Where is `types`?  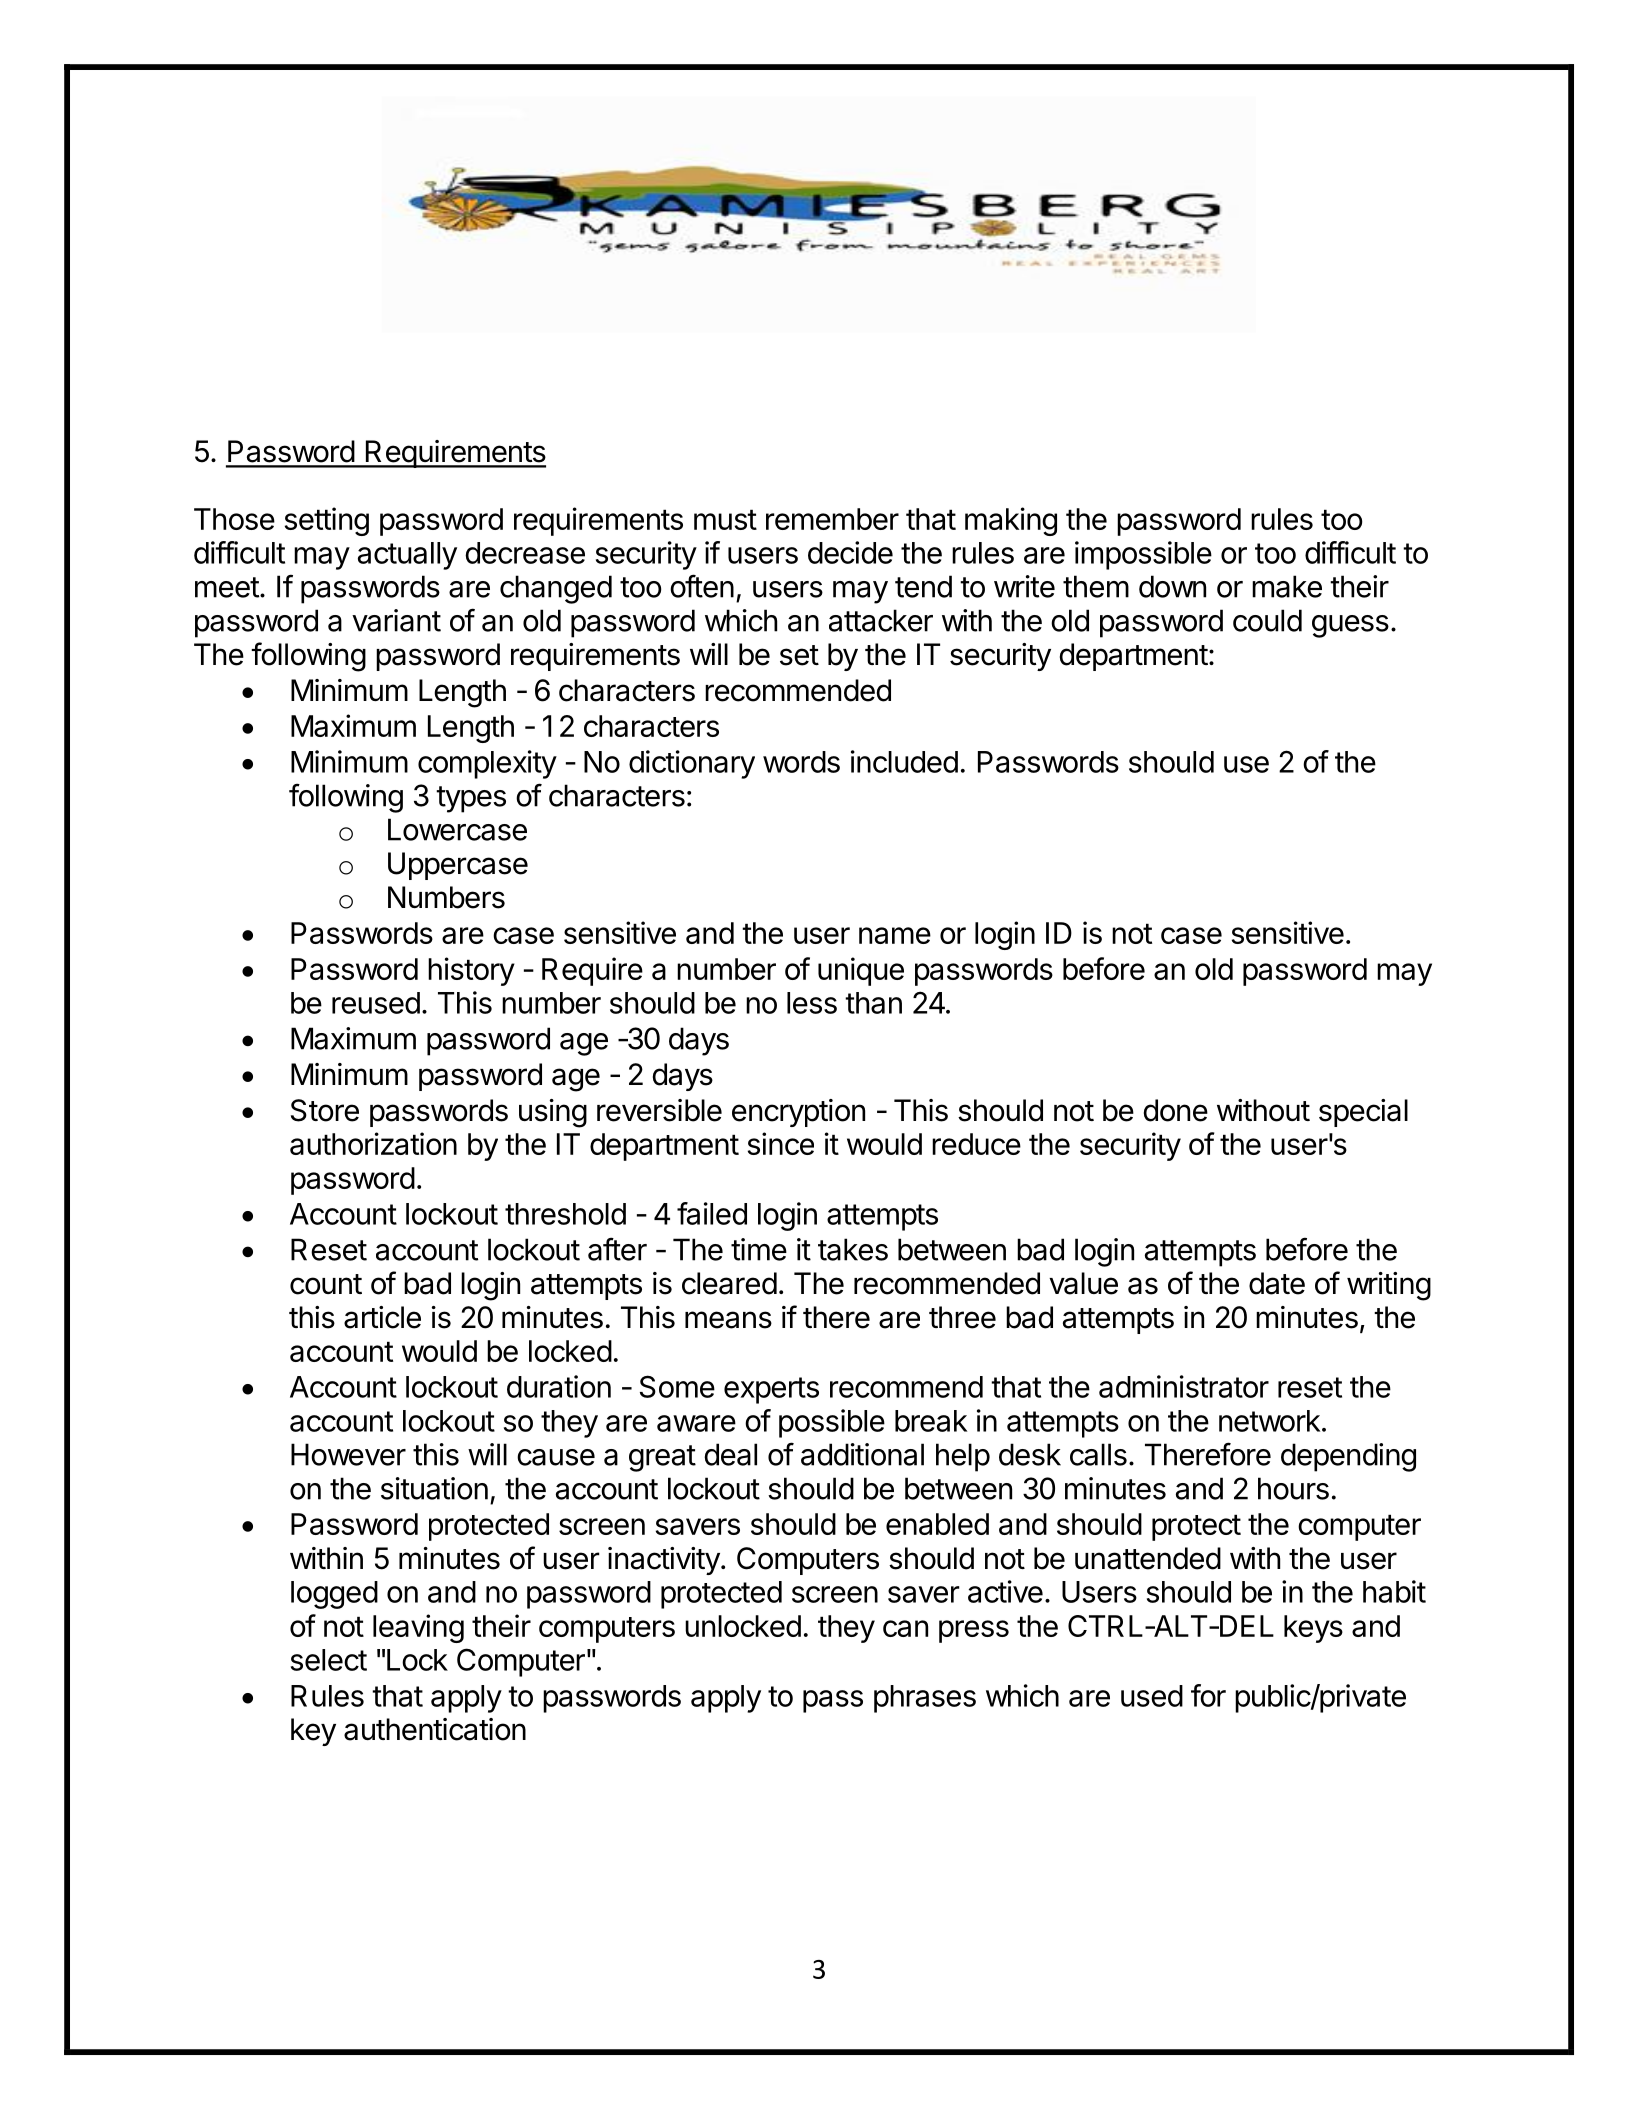
types is located at coordinates (471, 799).
